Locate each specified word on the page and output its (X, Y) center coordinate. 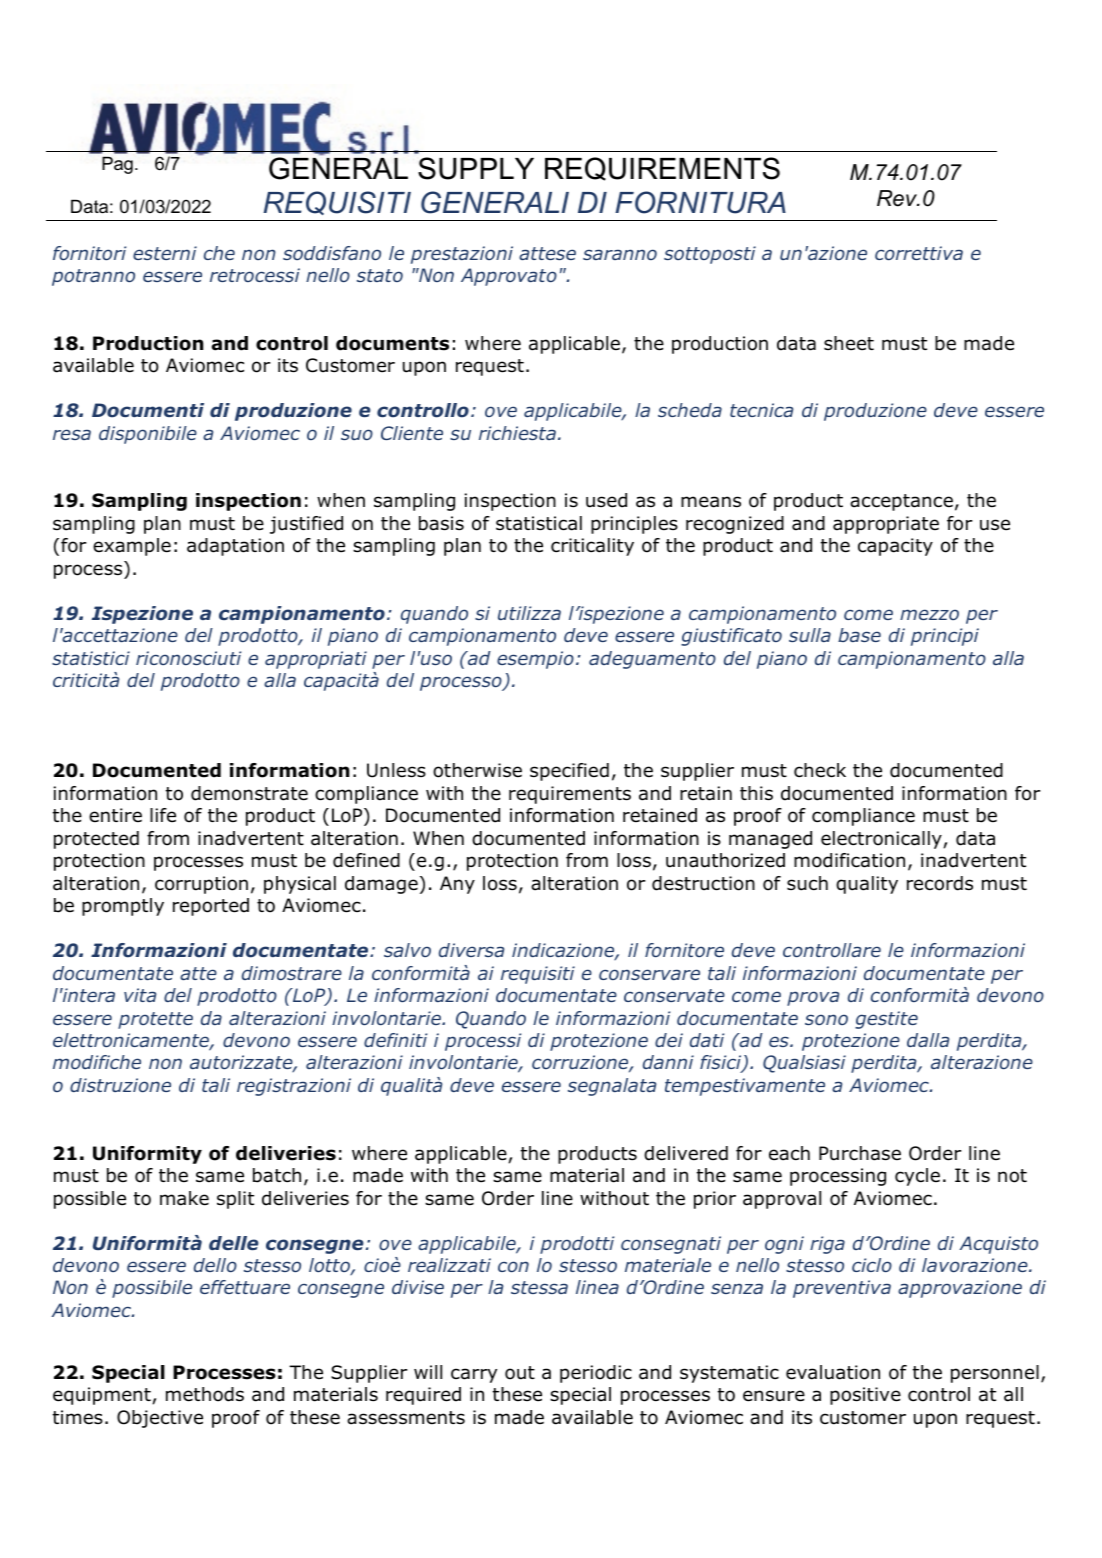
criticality (592, 547)
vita (140, 995)
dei (669, 1040)
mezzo (929, 614)
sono (826, 1019)
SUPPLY (476, 168)
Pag (117, 165)
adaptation (235, 547)
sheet (849, 343)
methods (205, 1394)
